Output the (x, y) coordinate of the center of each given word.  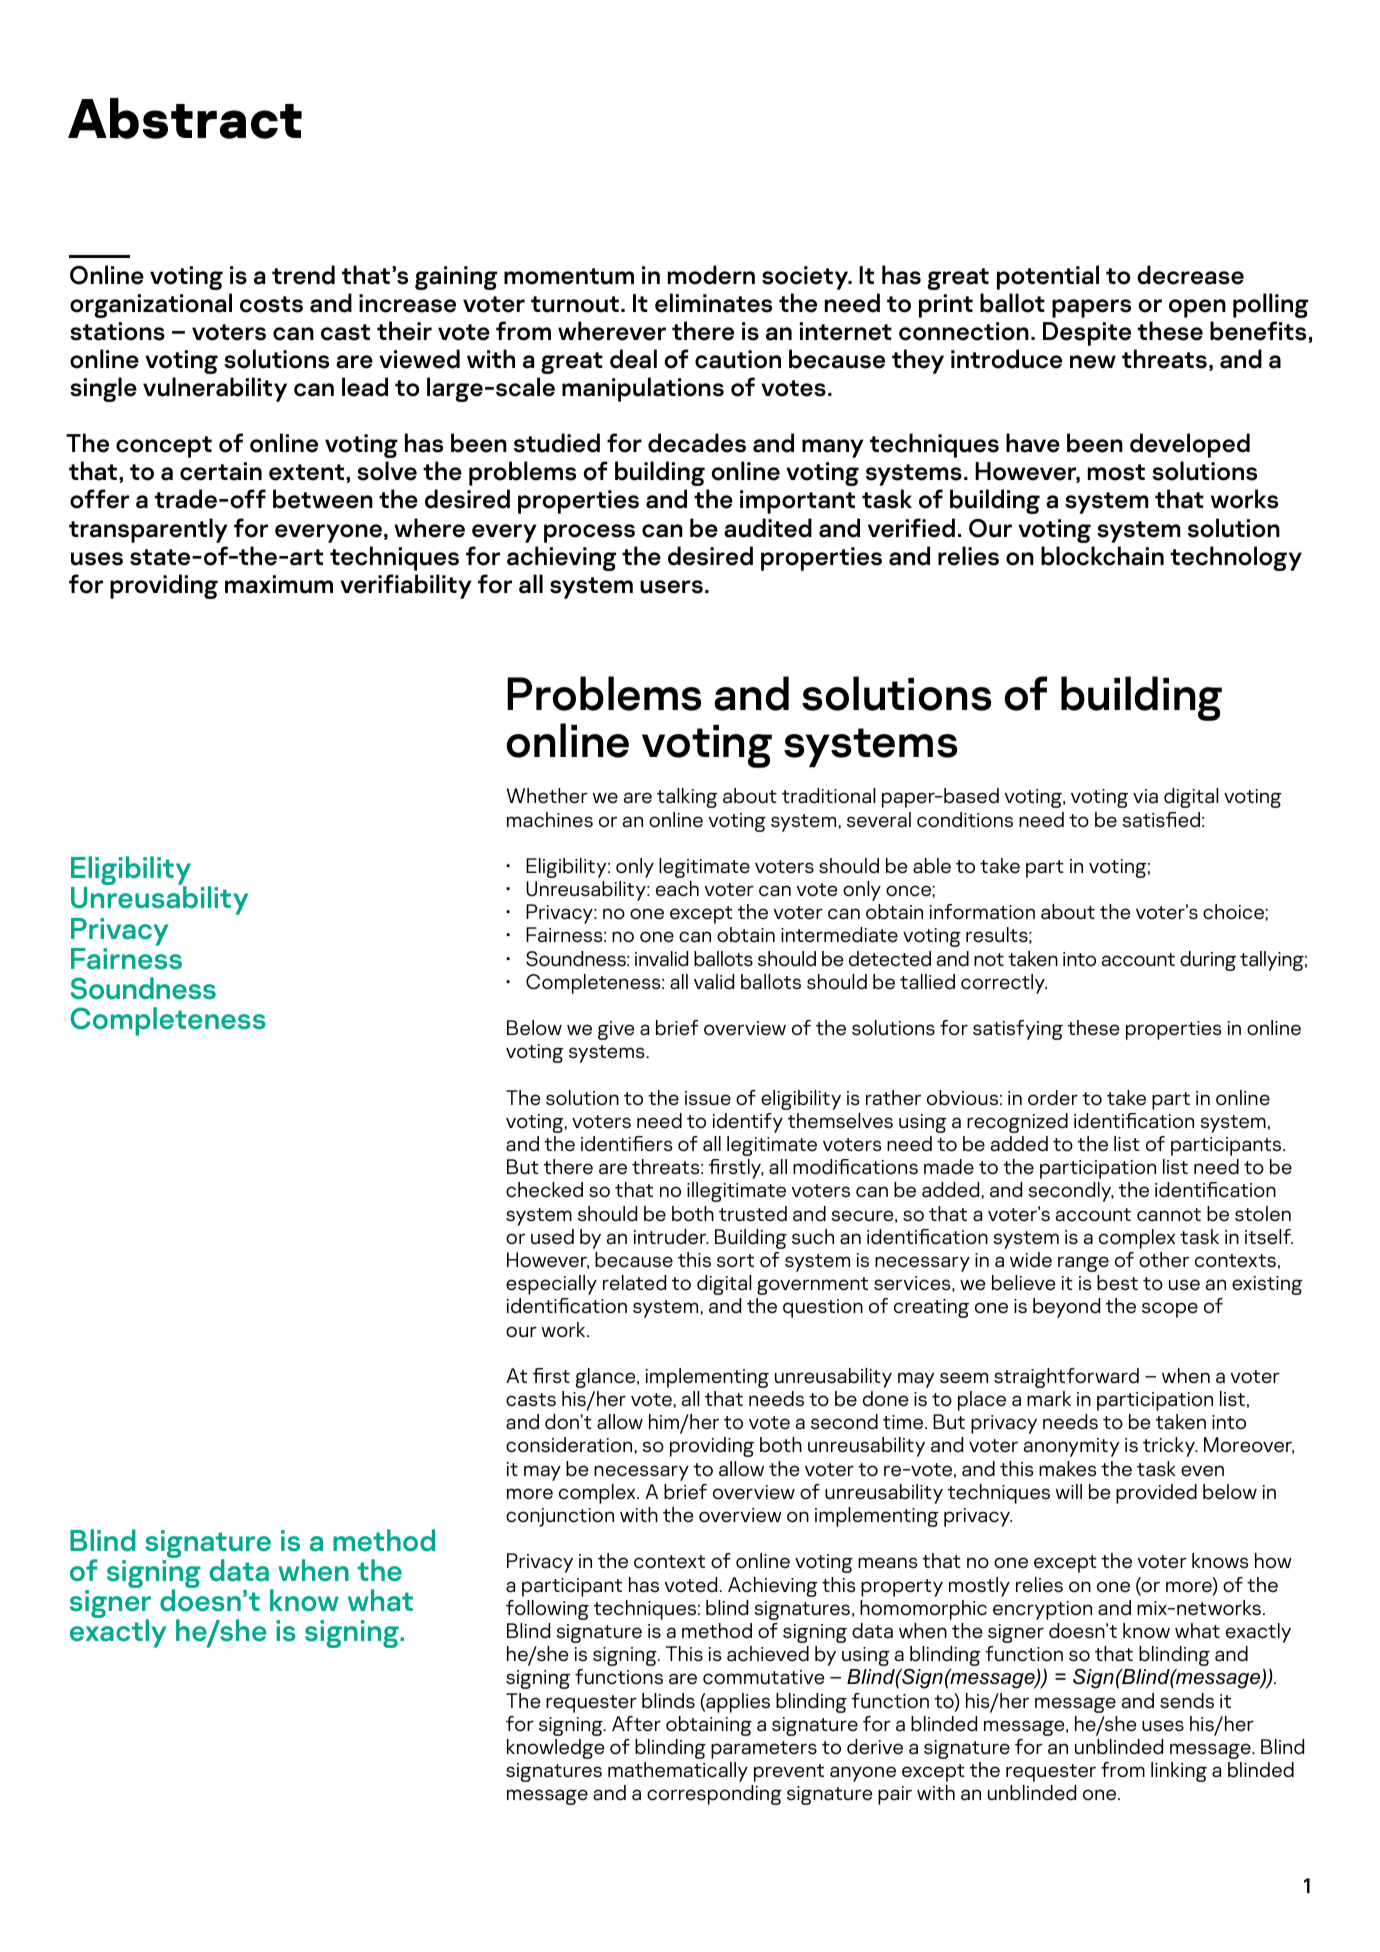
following (547, 1610)
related (634, 1283)
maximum (279, 584)
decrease (1190, 275)
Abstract (185, 118)
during (1208, 961)
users (671, 587)
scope (1170, 1310)
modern (711, 275)
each (677, 889)
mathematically (678, 1772)
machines (550, 820)
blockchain (1102, 556)
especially (551, 1285)
